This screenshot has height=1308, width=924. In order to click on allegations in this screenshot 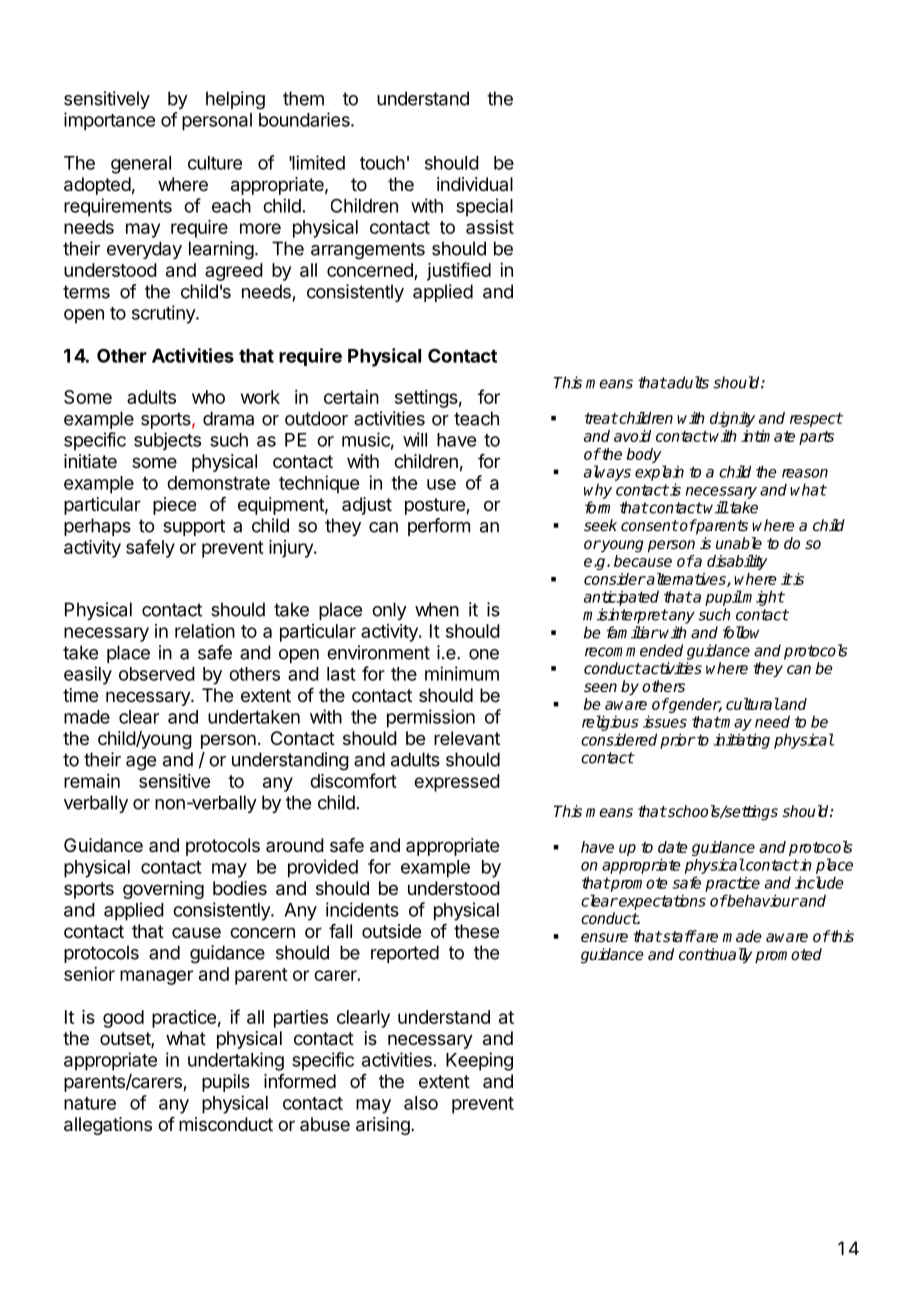, I will do `click(108, 1126)`.
